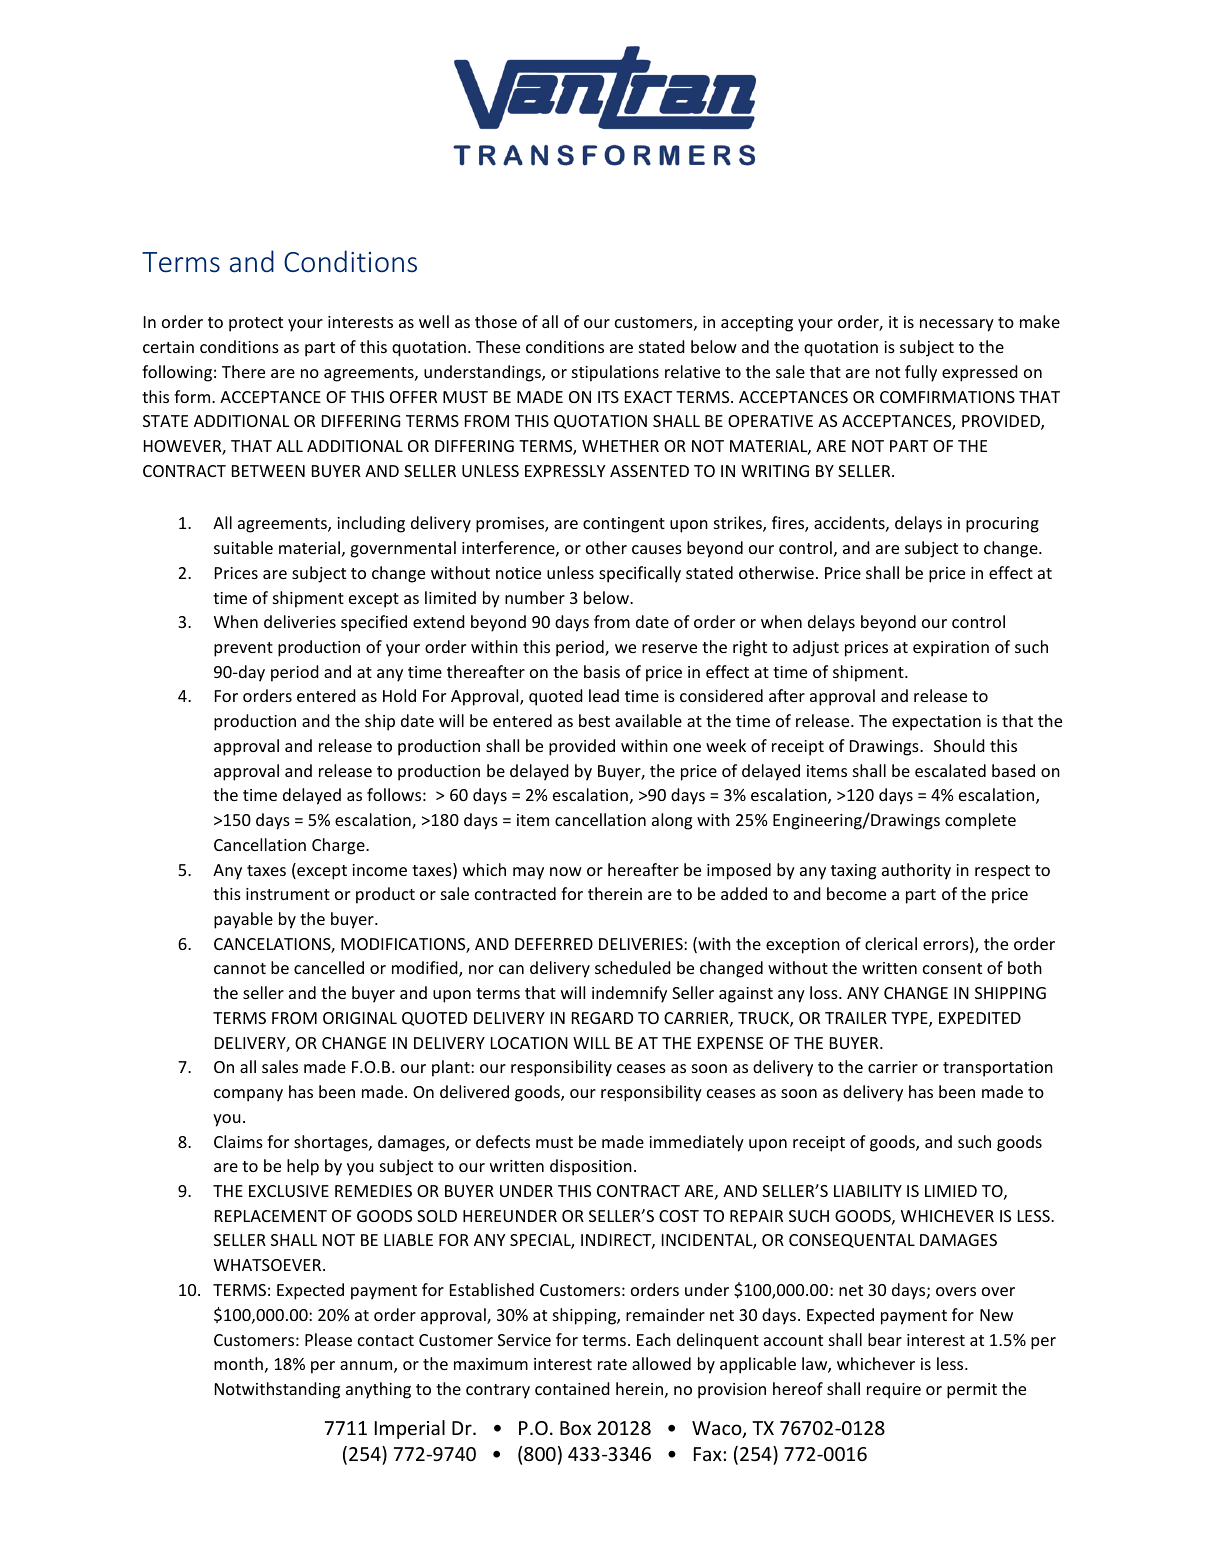 Image resolution: width=1209 pixels, height=1565 pixels. I want to click on prevent, so click(243, 649).
